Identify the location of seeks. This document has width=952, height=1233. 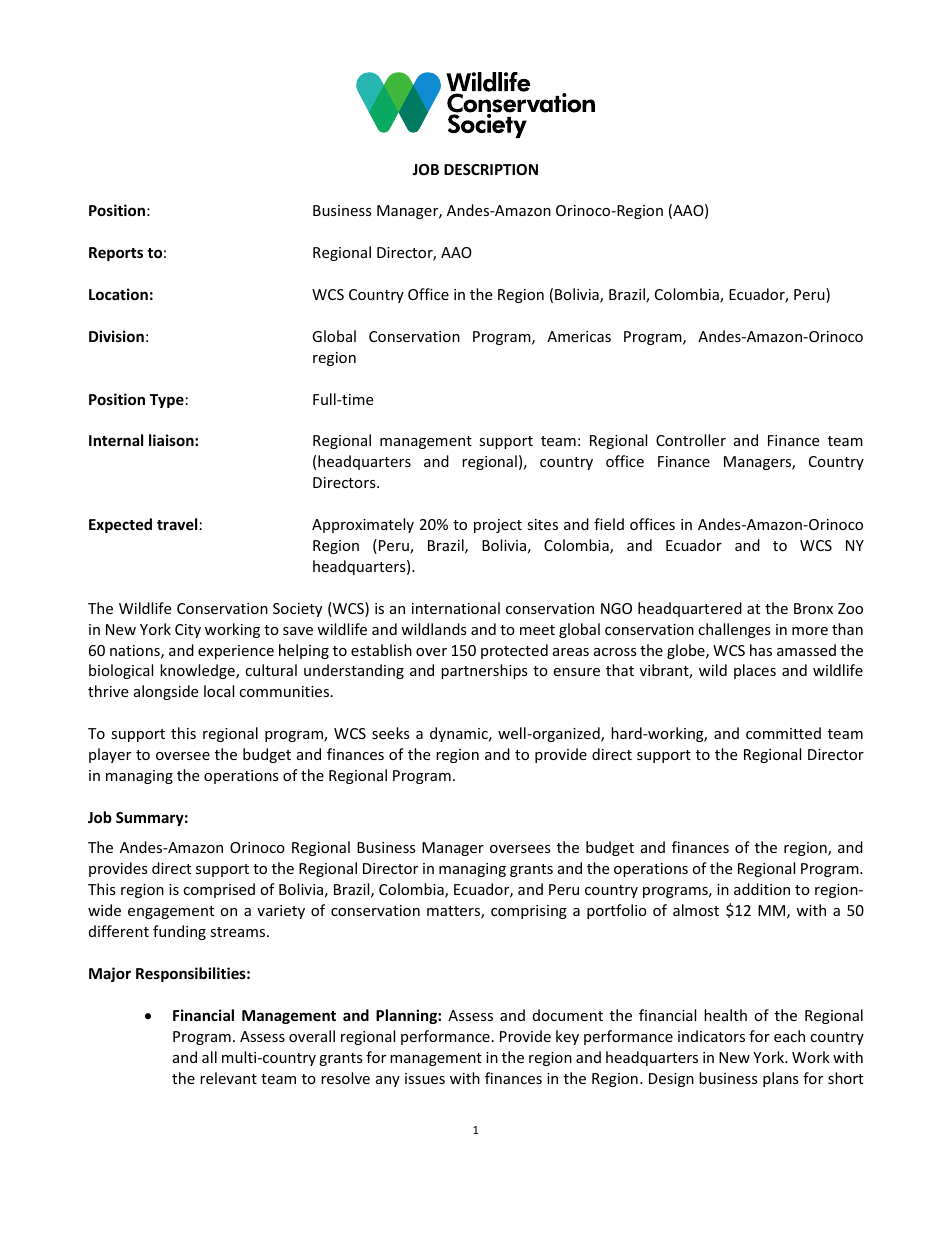
(391, 733).
